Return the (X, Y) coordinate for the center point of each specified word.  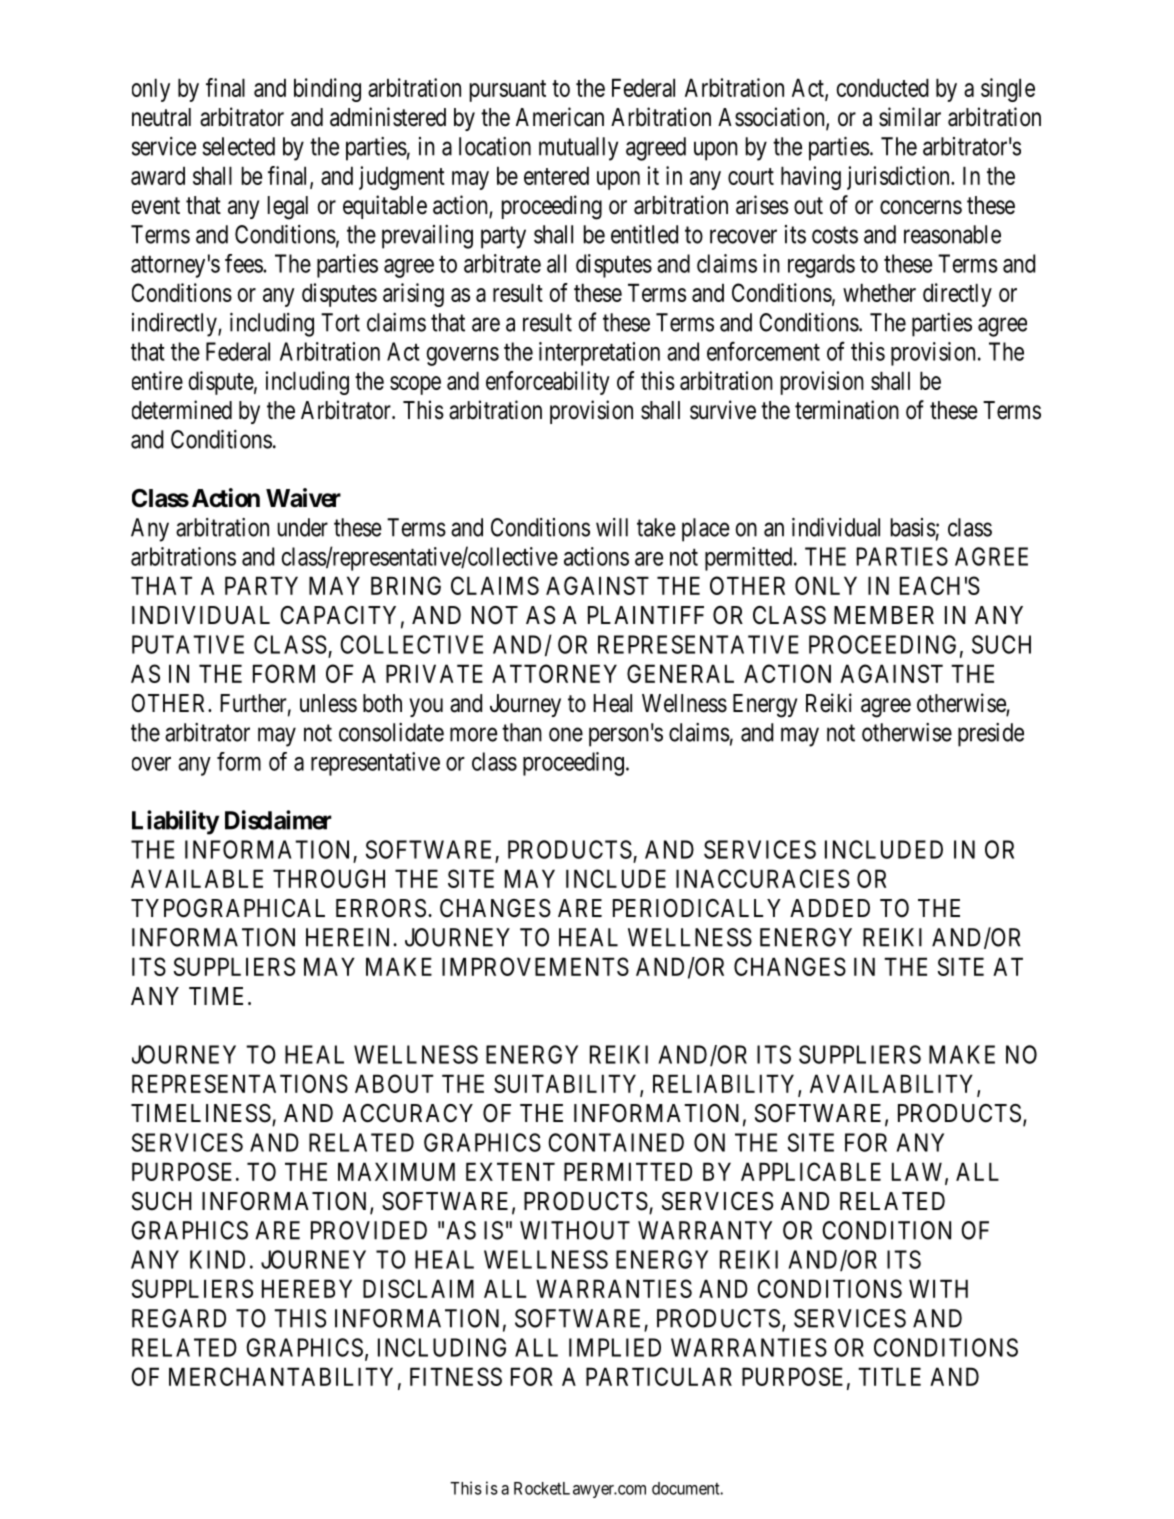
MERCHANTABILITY (281, 1376)
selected (238, 146)
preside (991, 735)
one (566, 734)
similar (910, 117)
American (560, 117)
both (382, 703)
